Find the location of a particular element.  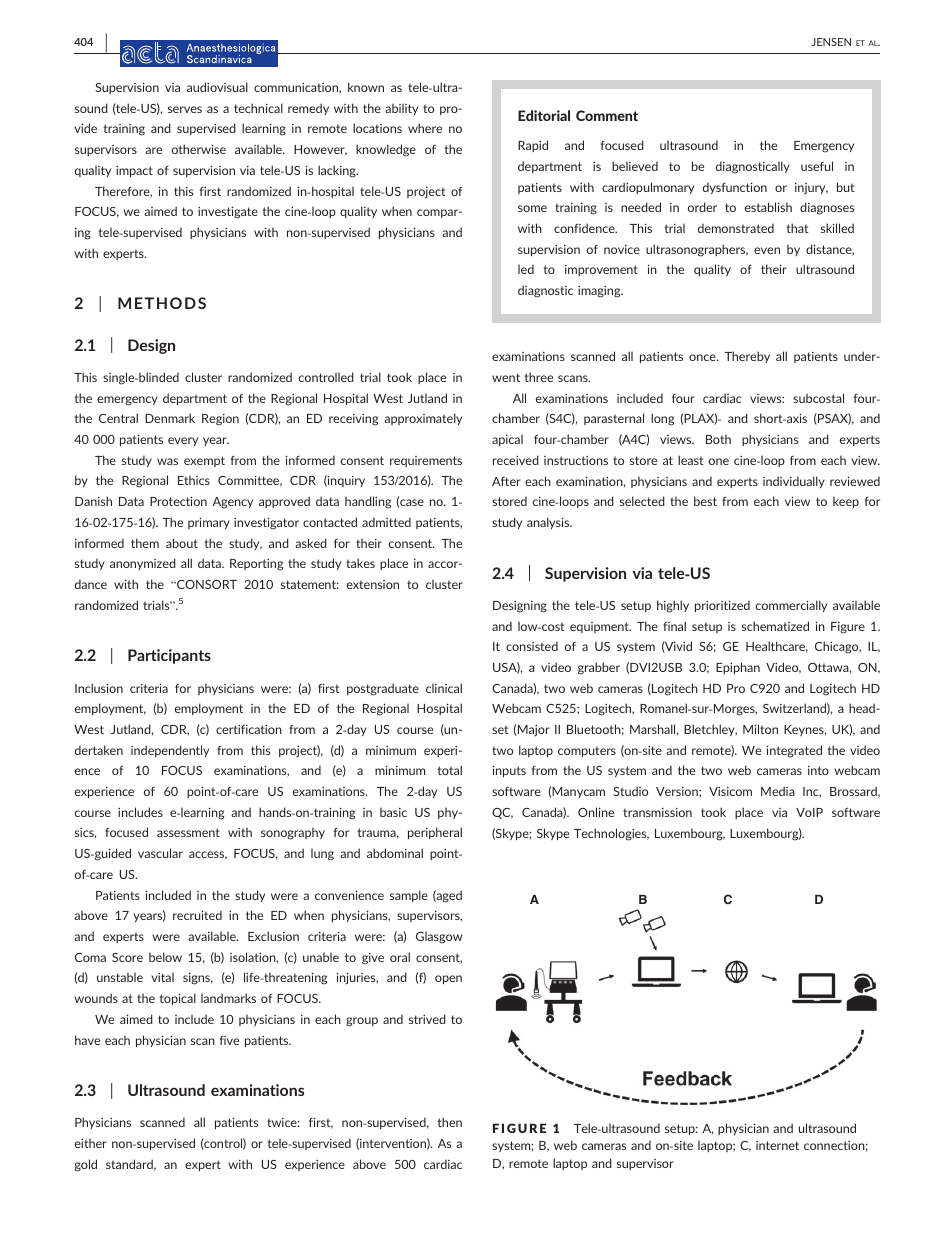

ability is located at coordinates (401, 109).
